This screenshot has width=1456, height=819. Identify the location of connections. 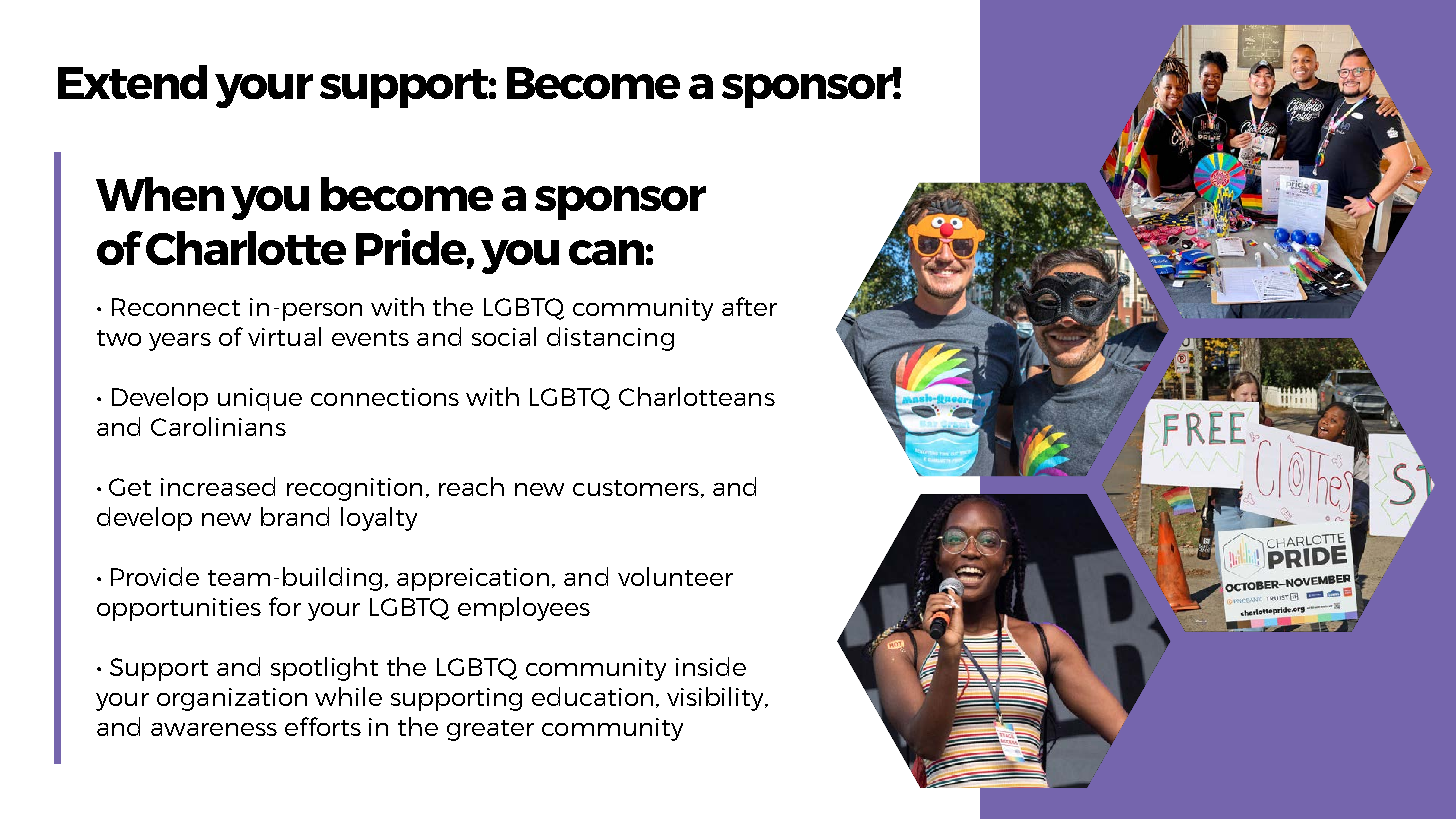
(385, 397).
